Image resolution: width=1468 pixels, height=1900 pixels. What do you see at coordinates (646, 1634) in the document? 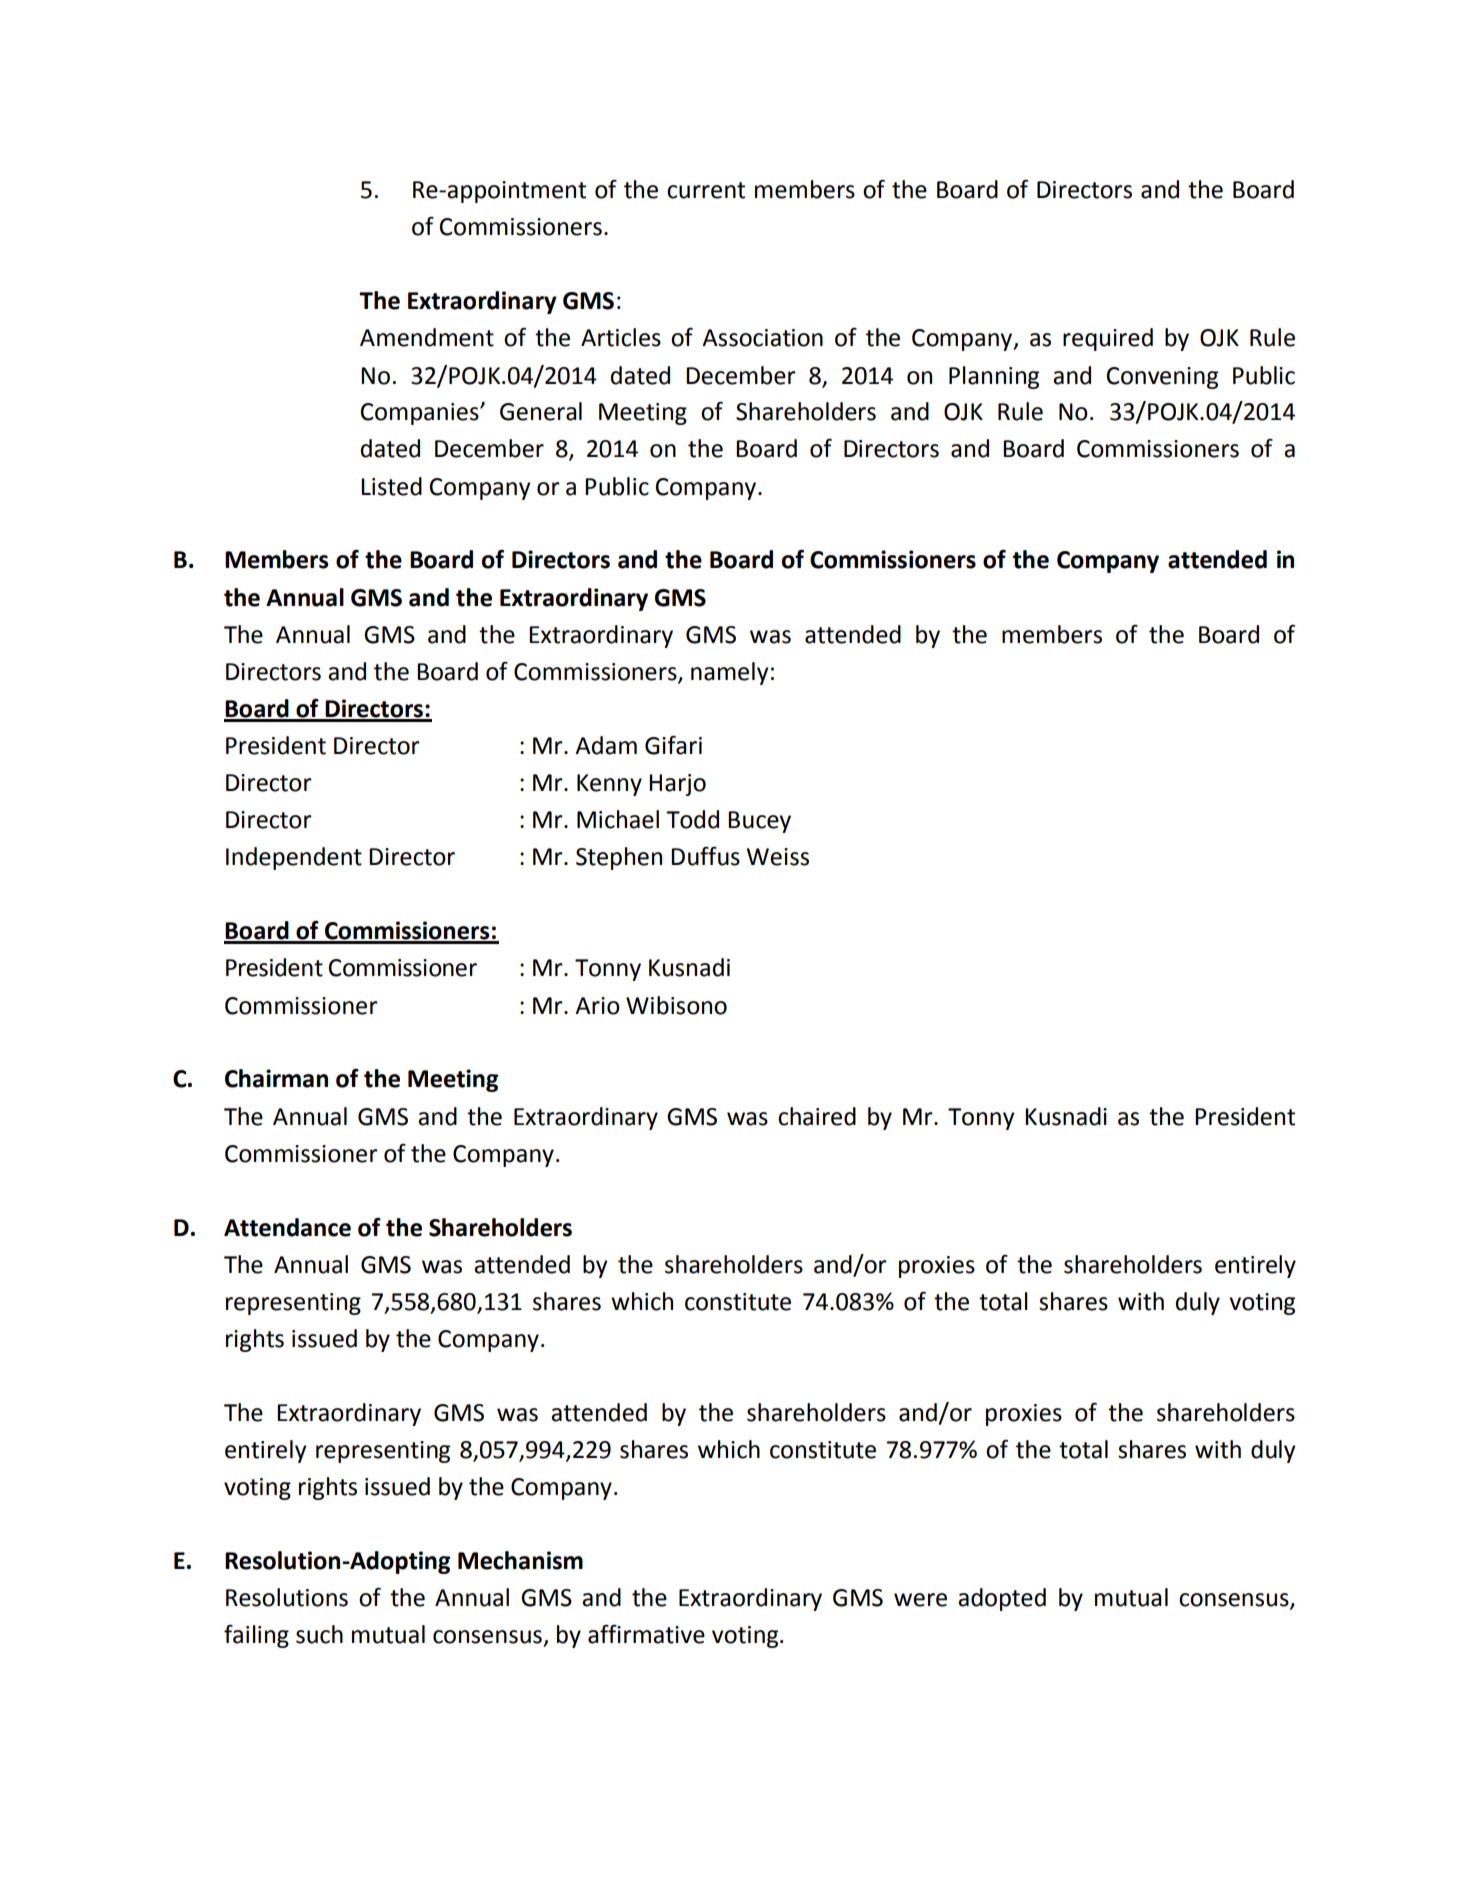
I see `affirmative` at bounding box center [646, 1634].
